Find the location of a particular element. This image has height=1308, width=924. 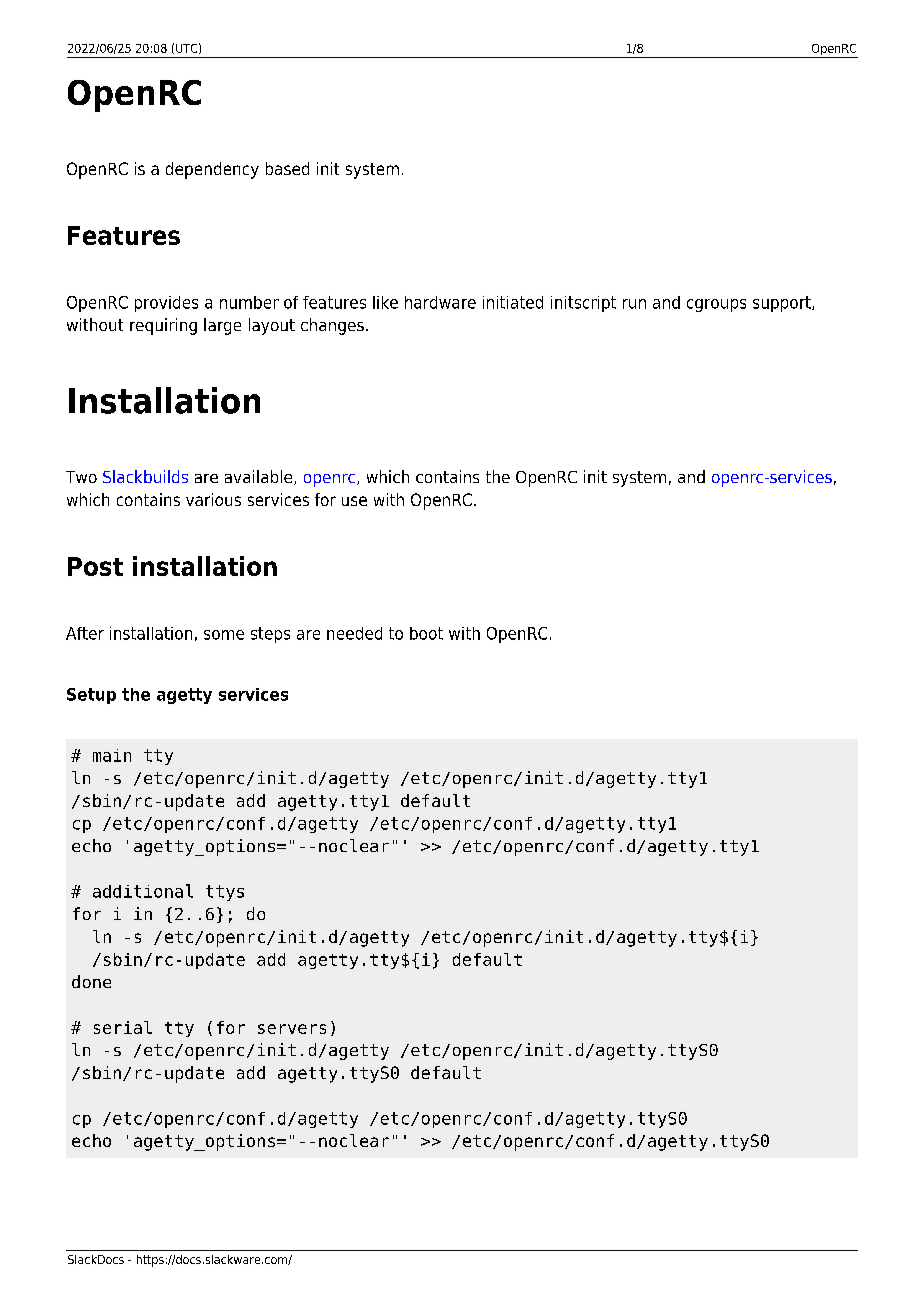

changes is located at coordinates (332, 326).
